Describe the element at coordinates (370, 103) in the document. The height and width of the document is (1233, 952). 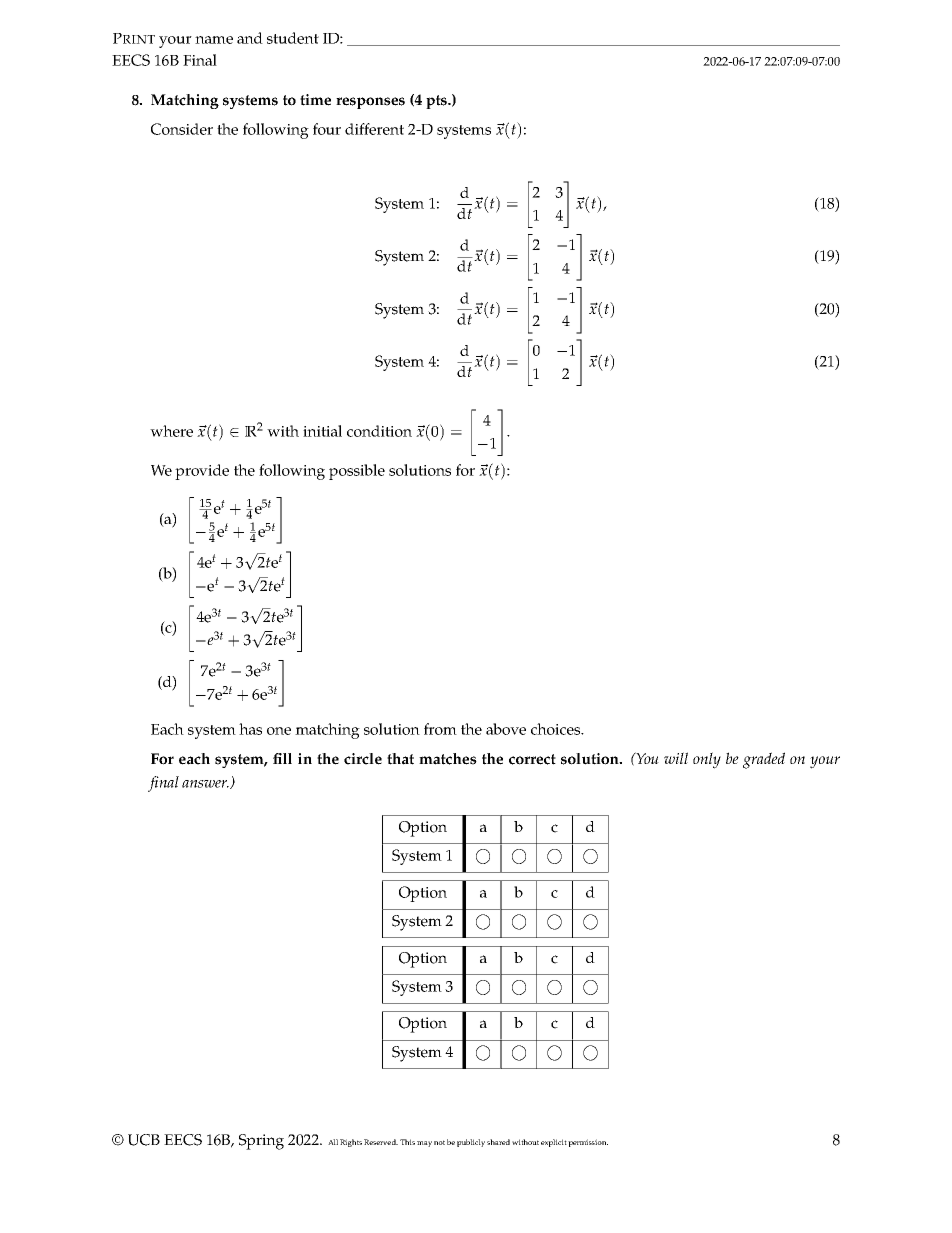
I see `responses` at that location.
